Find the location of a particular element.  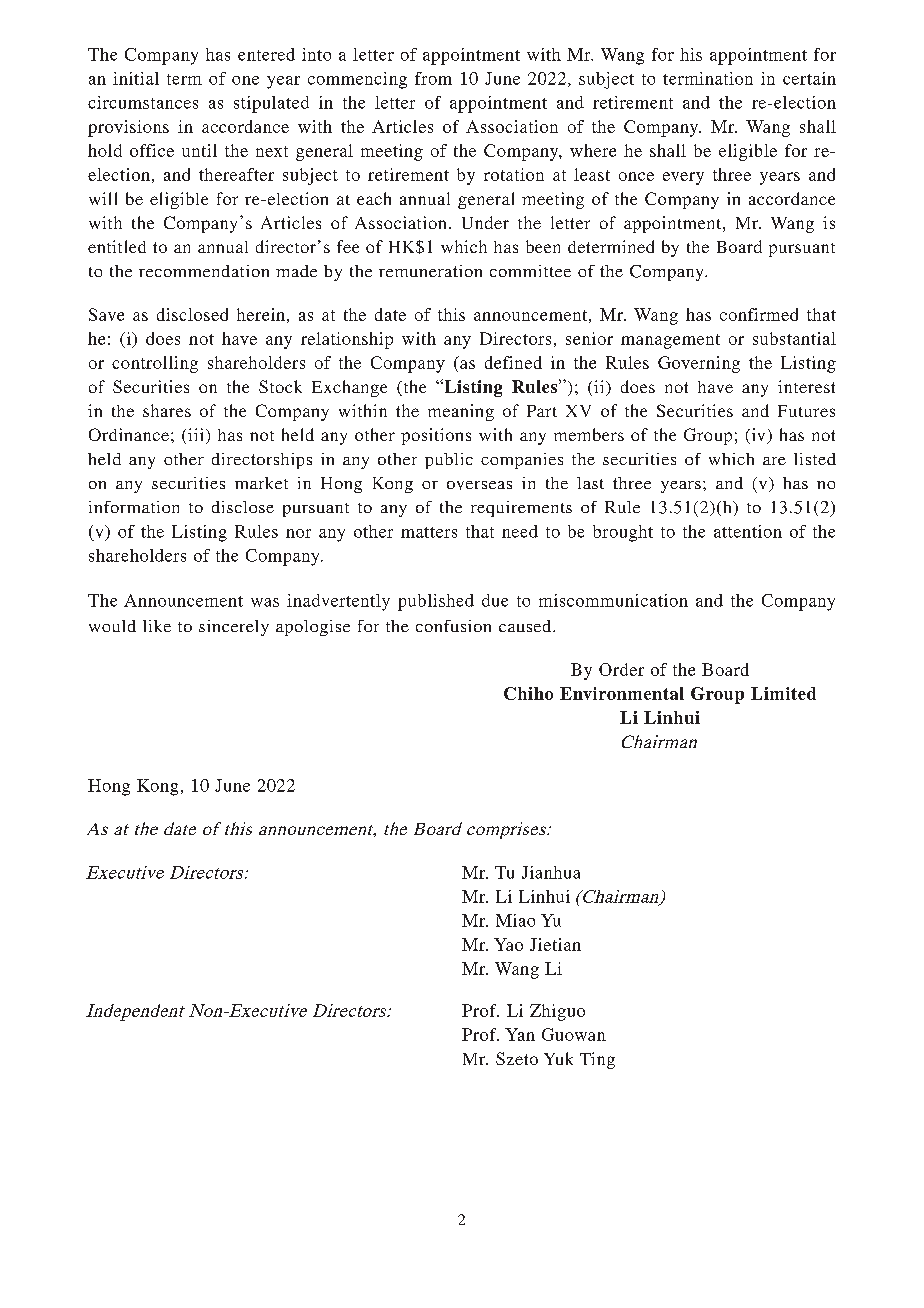

Yuk is located at coordinates (558, 1058).
